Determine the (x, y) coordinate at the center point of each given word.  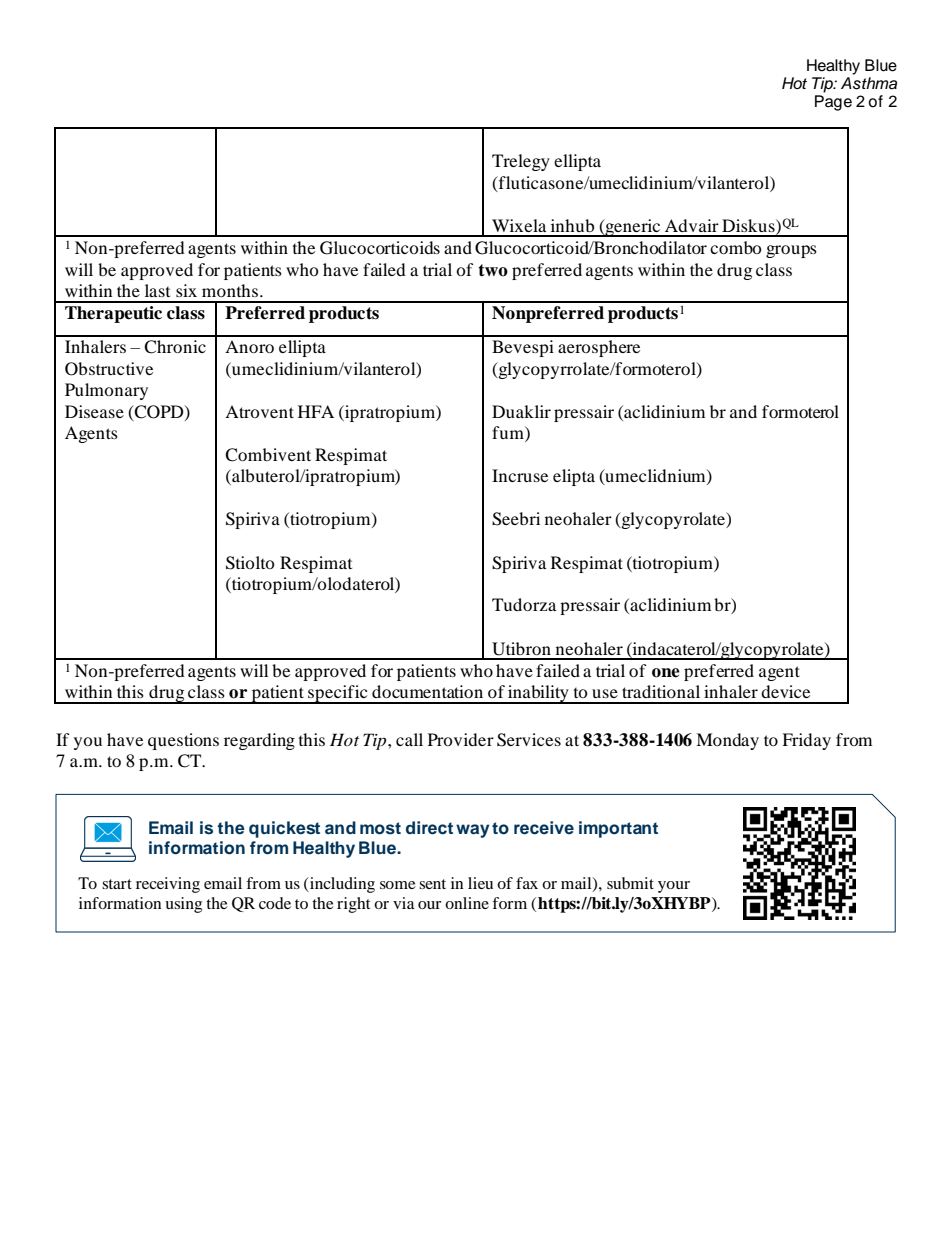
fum (509, 432)
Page (833, 103)
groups (791, 251)
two (493, 270)
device (785, 691)
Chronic (175, 347)
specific (338, 694)
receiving (168, 885)
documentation (427, 691)
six (186, 290)
